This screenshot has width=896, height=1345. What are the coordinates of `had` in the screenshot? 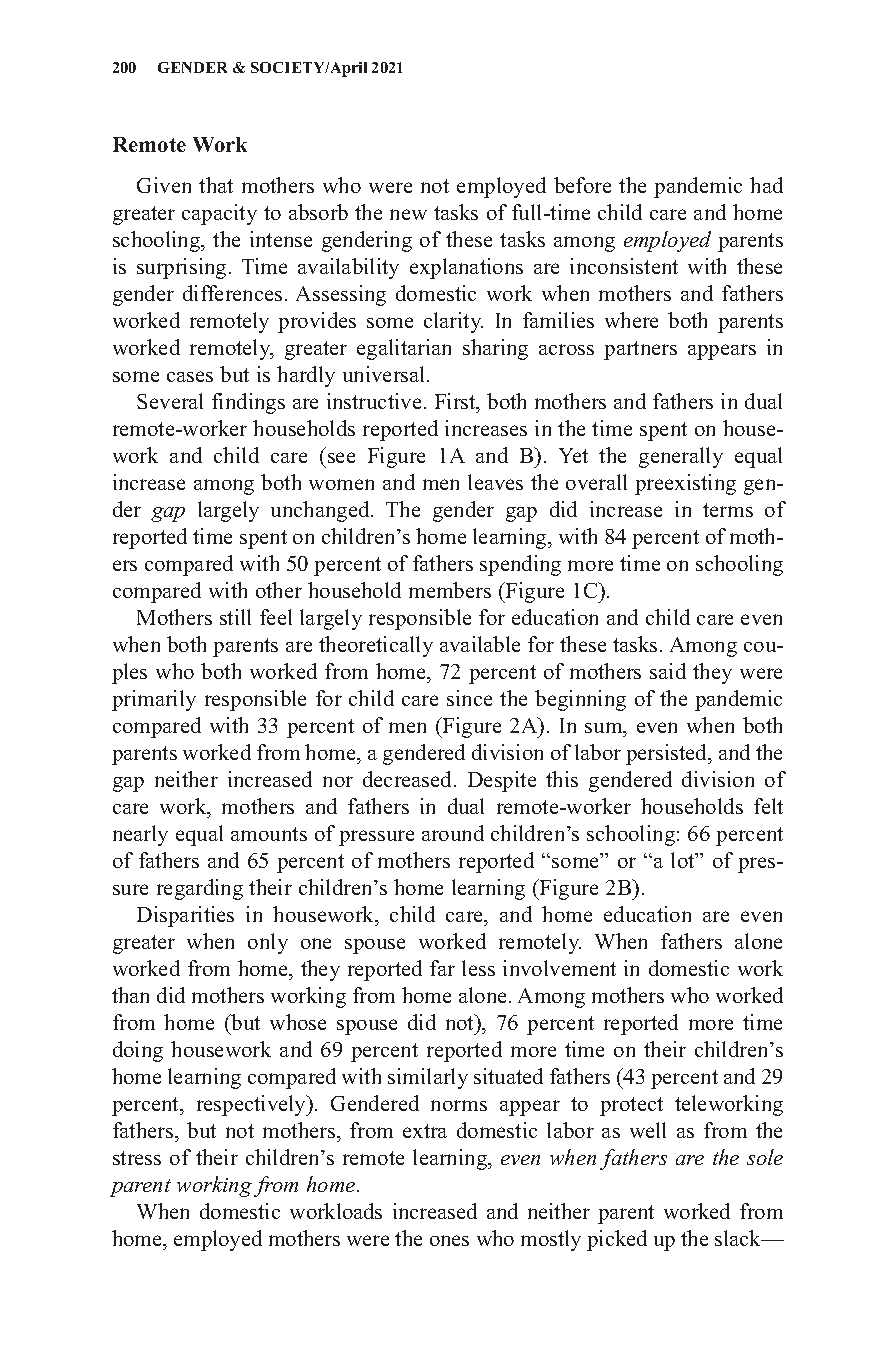 It's located at (766, 185).
